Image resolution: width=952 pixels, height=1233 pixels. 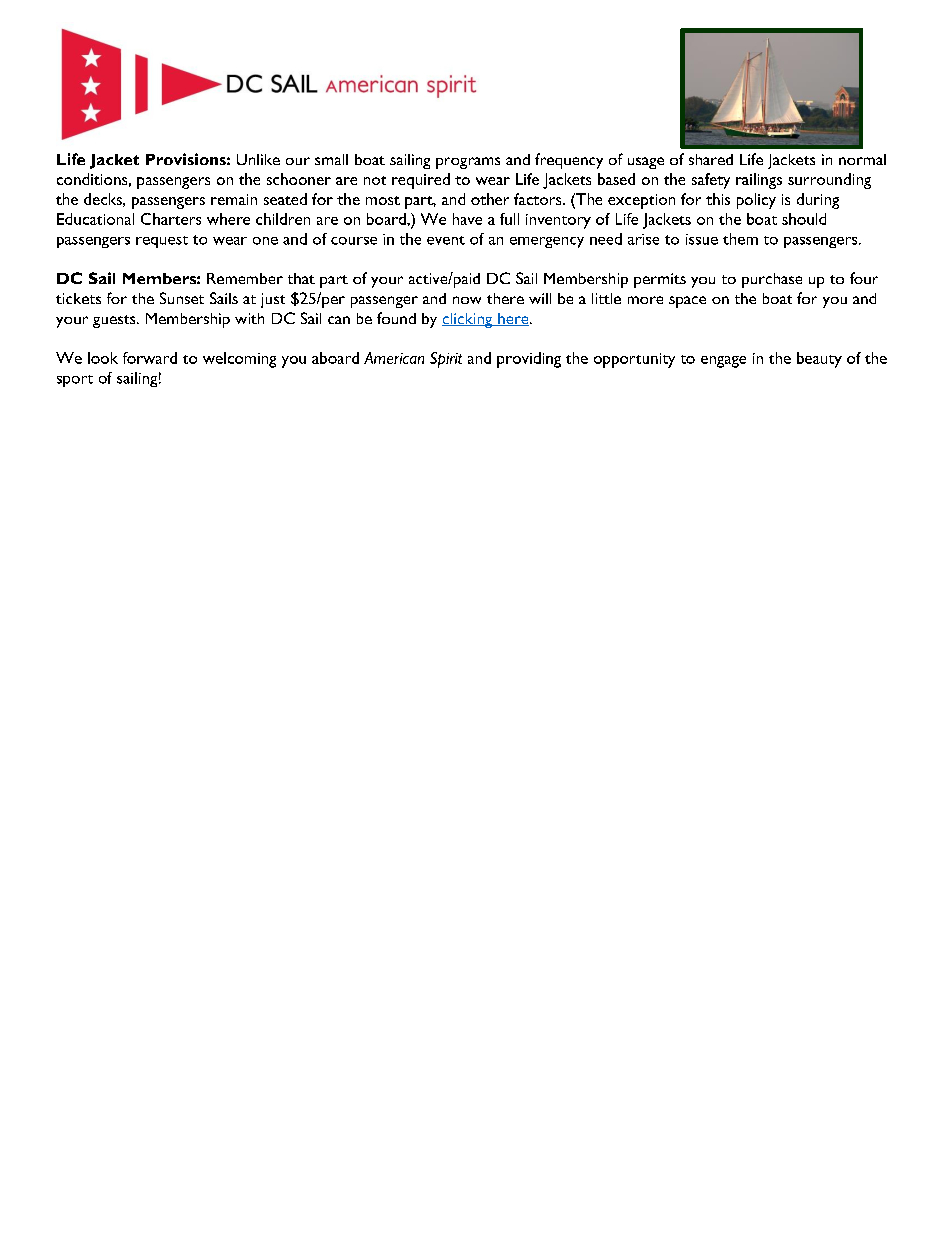 What do you see at coordinates (75, 381) in the screenshot?
I see `sport` at bounding box center [75, 381].
